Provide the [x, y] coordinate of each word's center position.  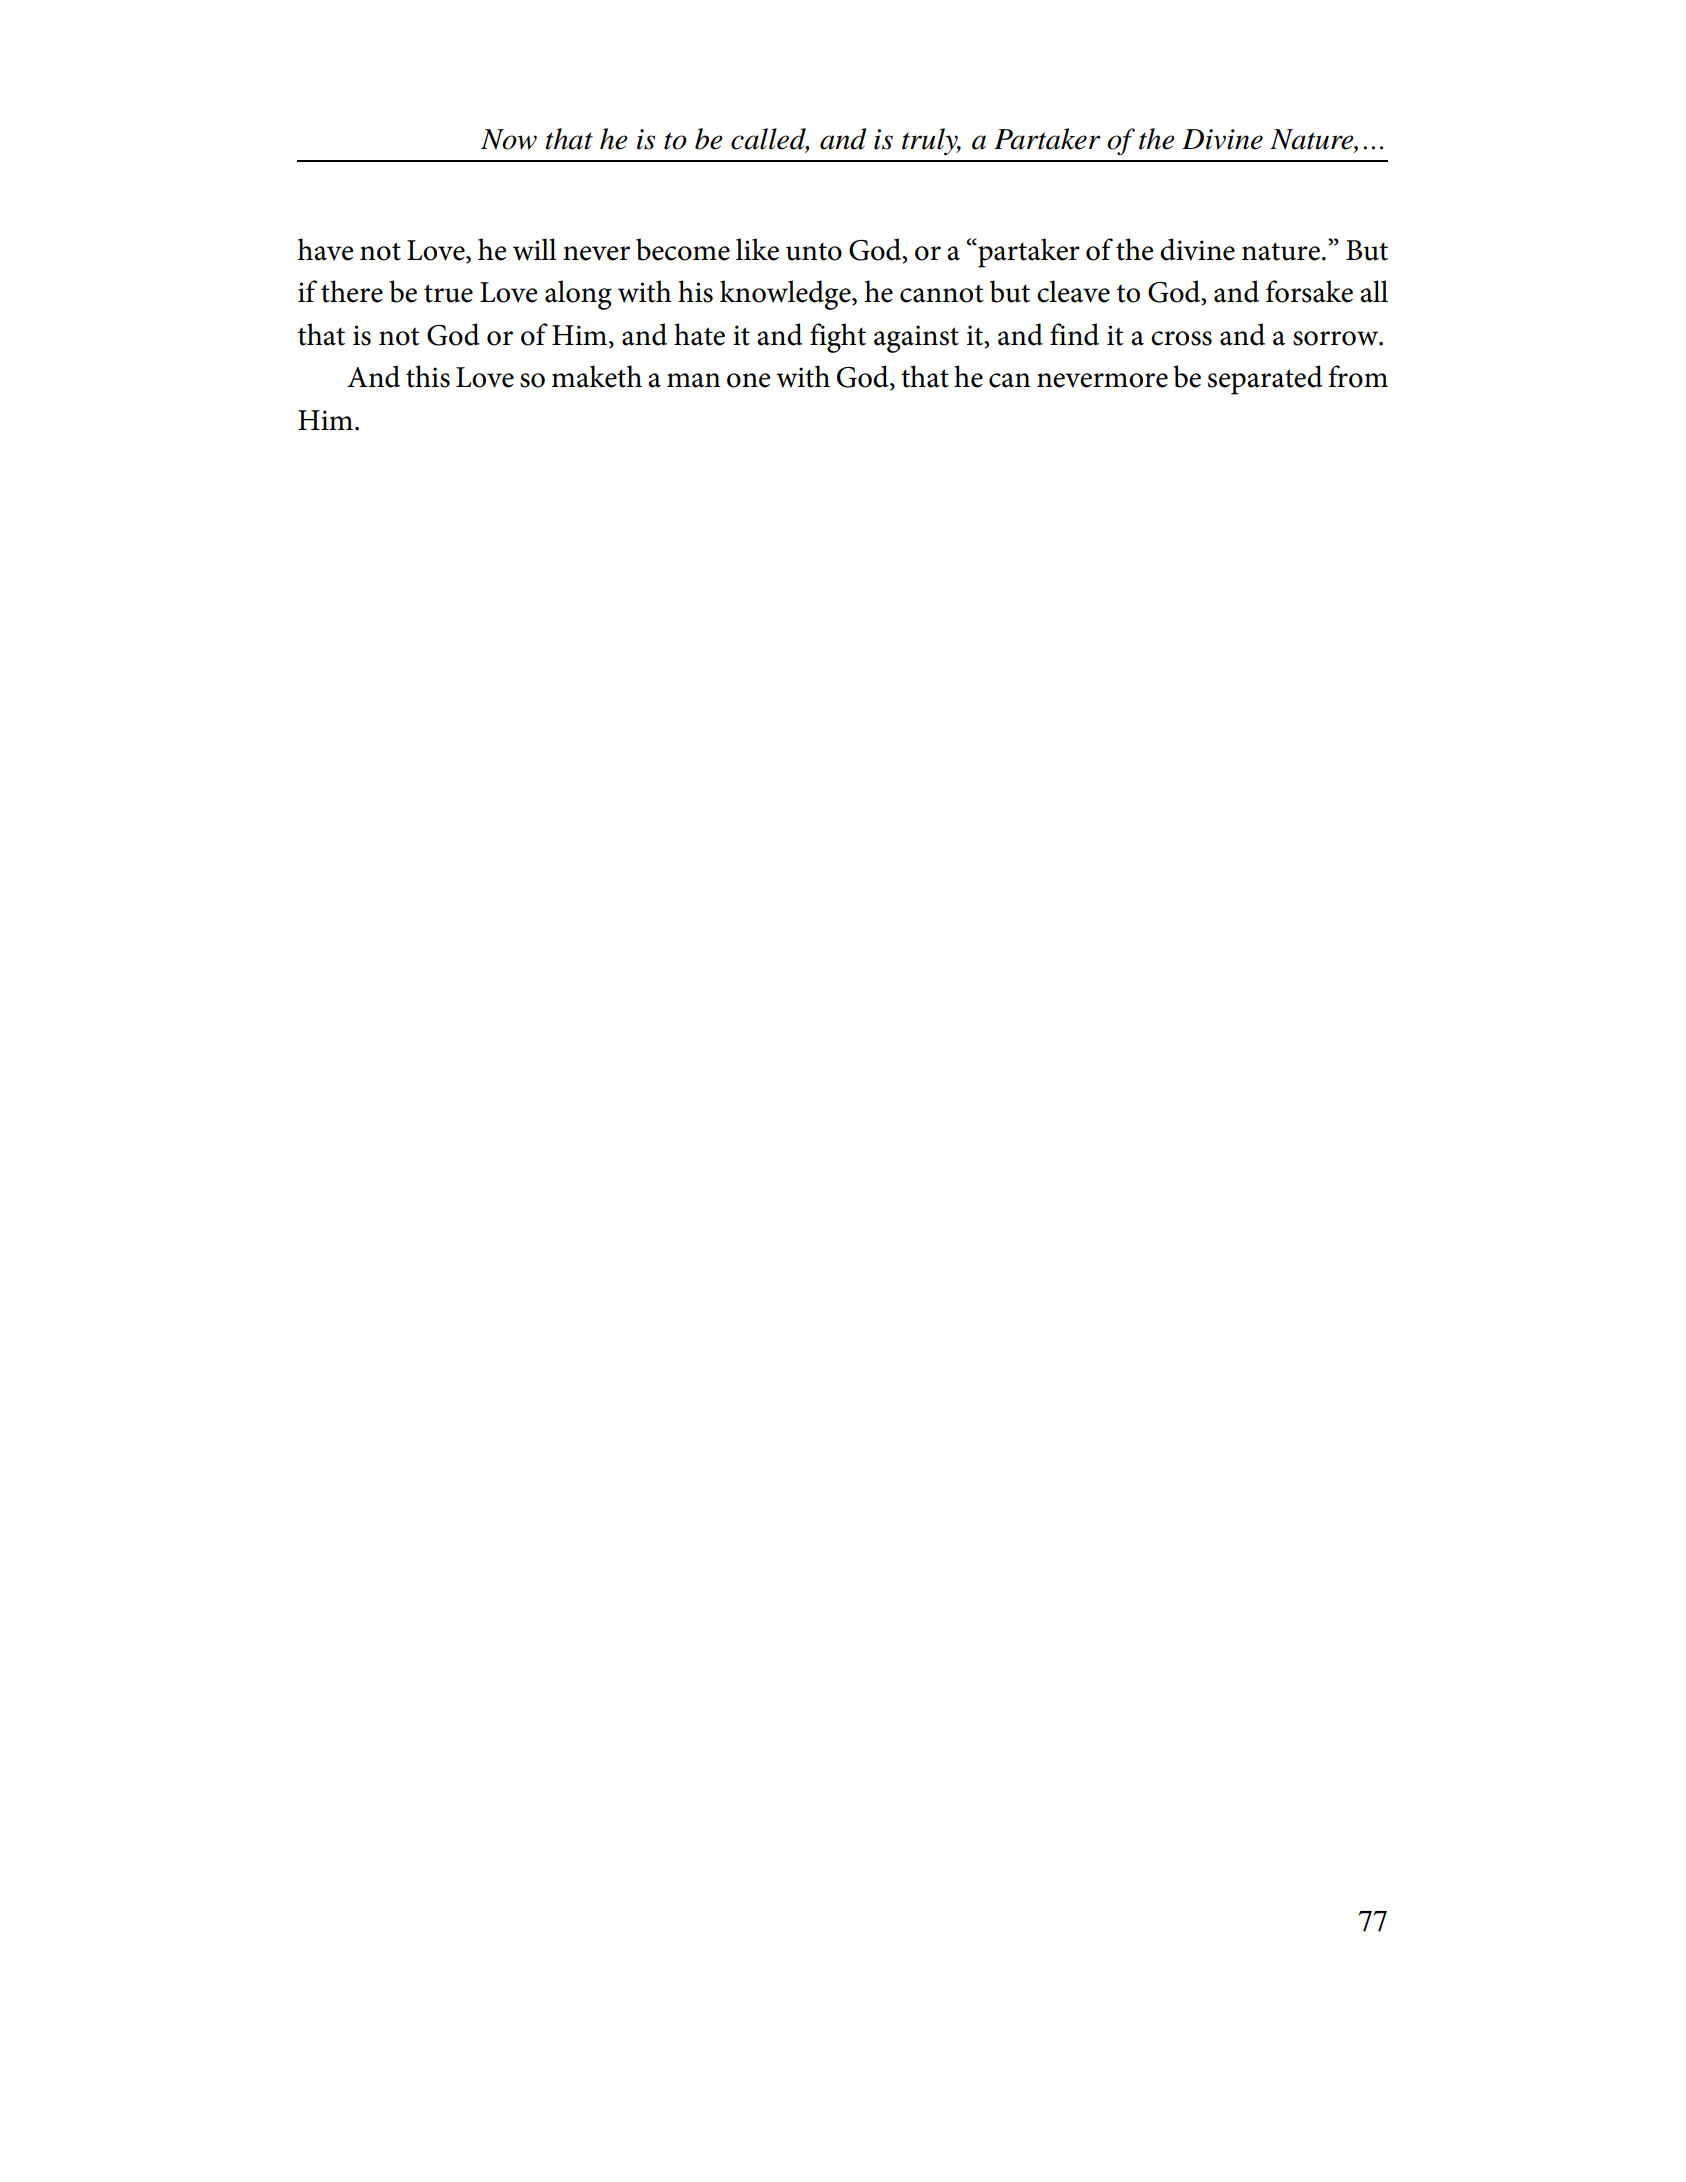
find [1074, 334]
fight [838, 338]
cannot [942, 293]
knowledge [786, 295]
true [448, 293]
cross [1181, 338]
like [757, 249]
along [578, 295]
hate [699, 334]
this [428, 376]
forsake [1309, 291]
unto [814, 251]
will [535, 249]
